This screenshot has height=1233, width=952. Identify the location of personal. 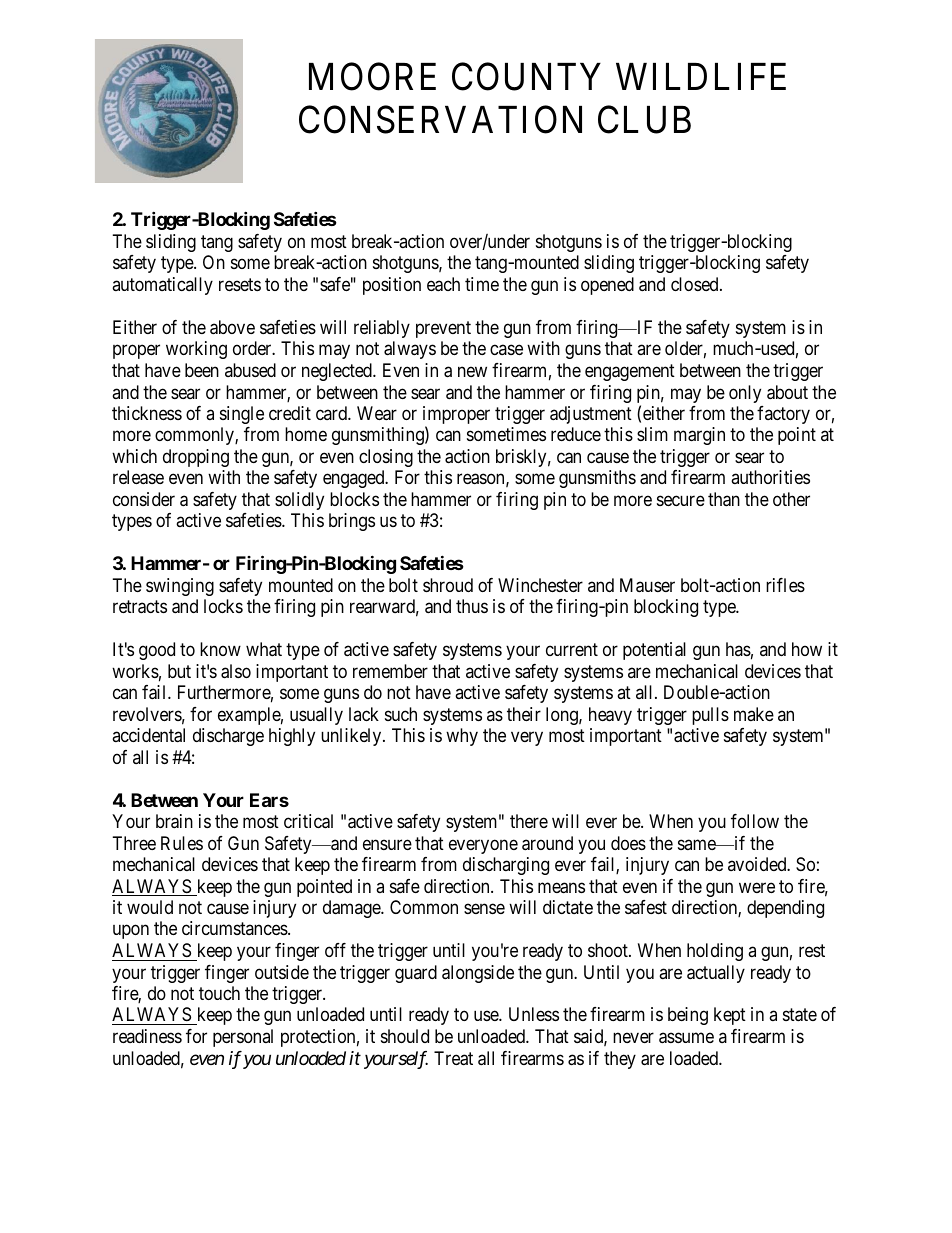
(243, 1038).
